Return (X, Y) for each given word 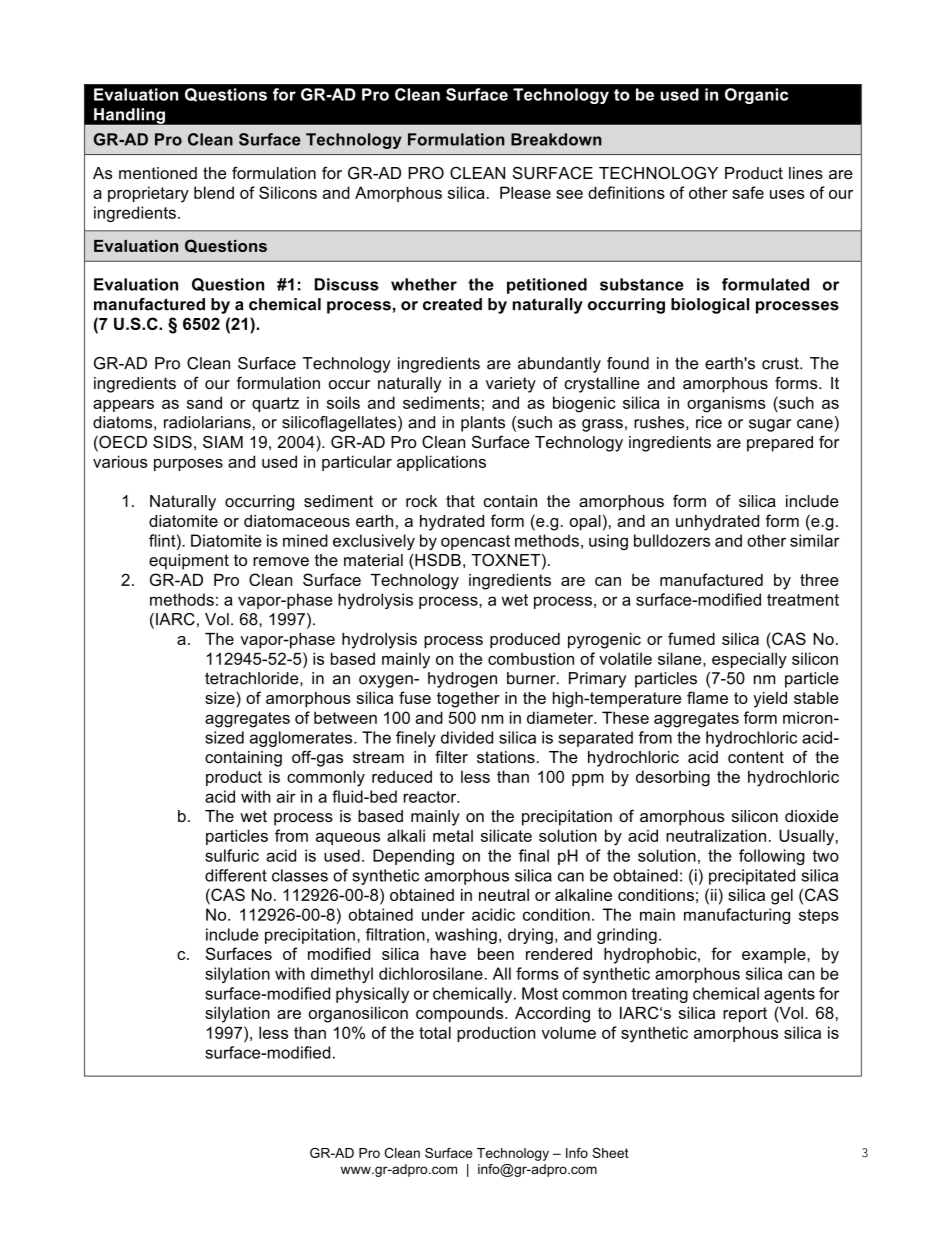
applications (441, 463)
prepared (780, 444)
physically (372, 995)
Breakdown (556, 139)
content (756, 757)
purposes (188, 465)
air (286, 796)
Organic (756, 96)
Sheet (610, 1153)
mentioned (158, 173)
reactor (431, 797)
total (435, 1032)
